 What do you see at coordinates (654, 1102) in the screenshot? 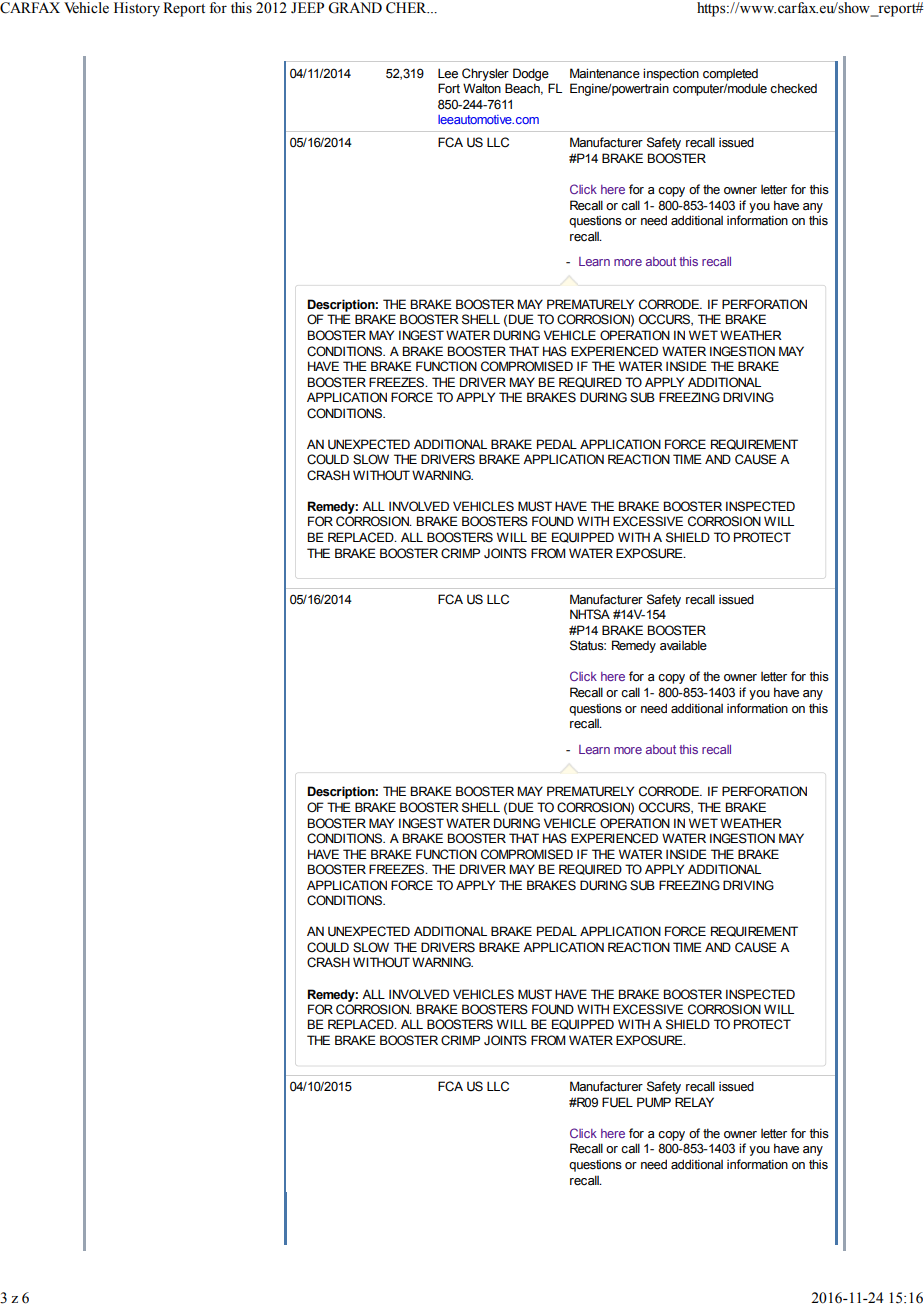
I see `PUMP` at bounding box center [654, 1102].
